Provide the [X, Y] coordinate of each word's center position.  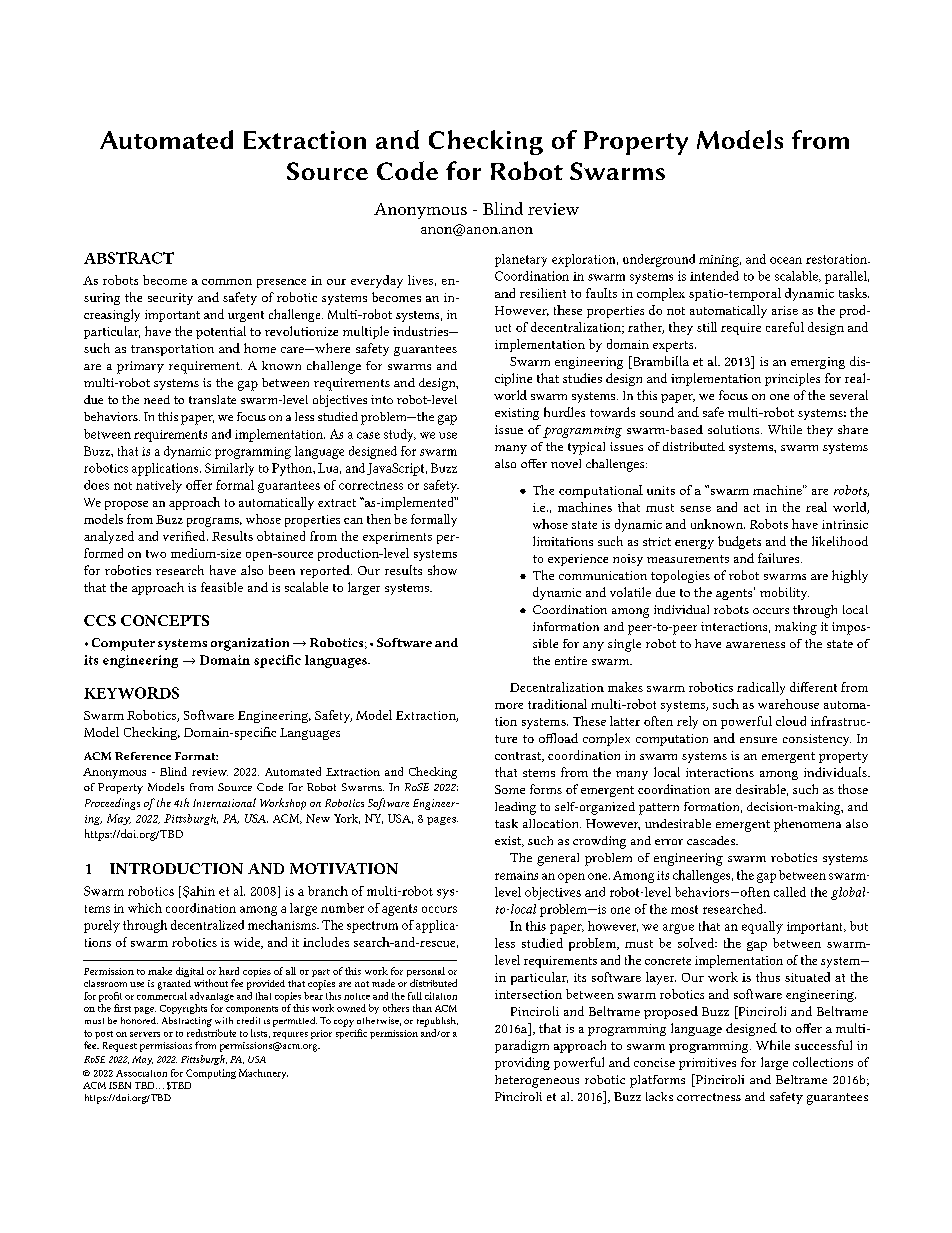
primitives [707, 1064]
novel [566, 463]
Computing [211, 1074]
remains [516, 875]
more [509, 706]
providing [522, 1063]
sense [695, 509]
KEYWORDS [131, 693]
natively [159, 486]
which [145, 908]
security [170, 299]
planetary [521, 260]
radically [761, 688]
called [790, 892]
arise [785, 310]
